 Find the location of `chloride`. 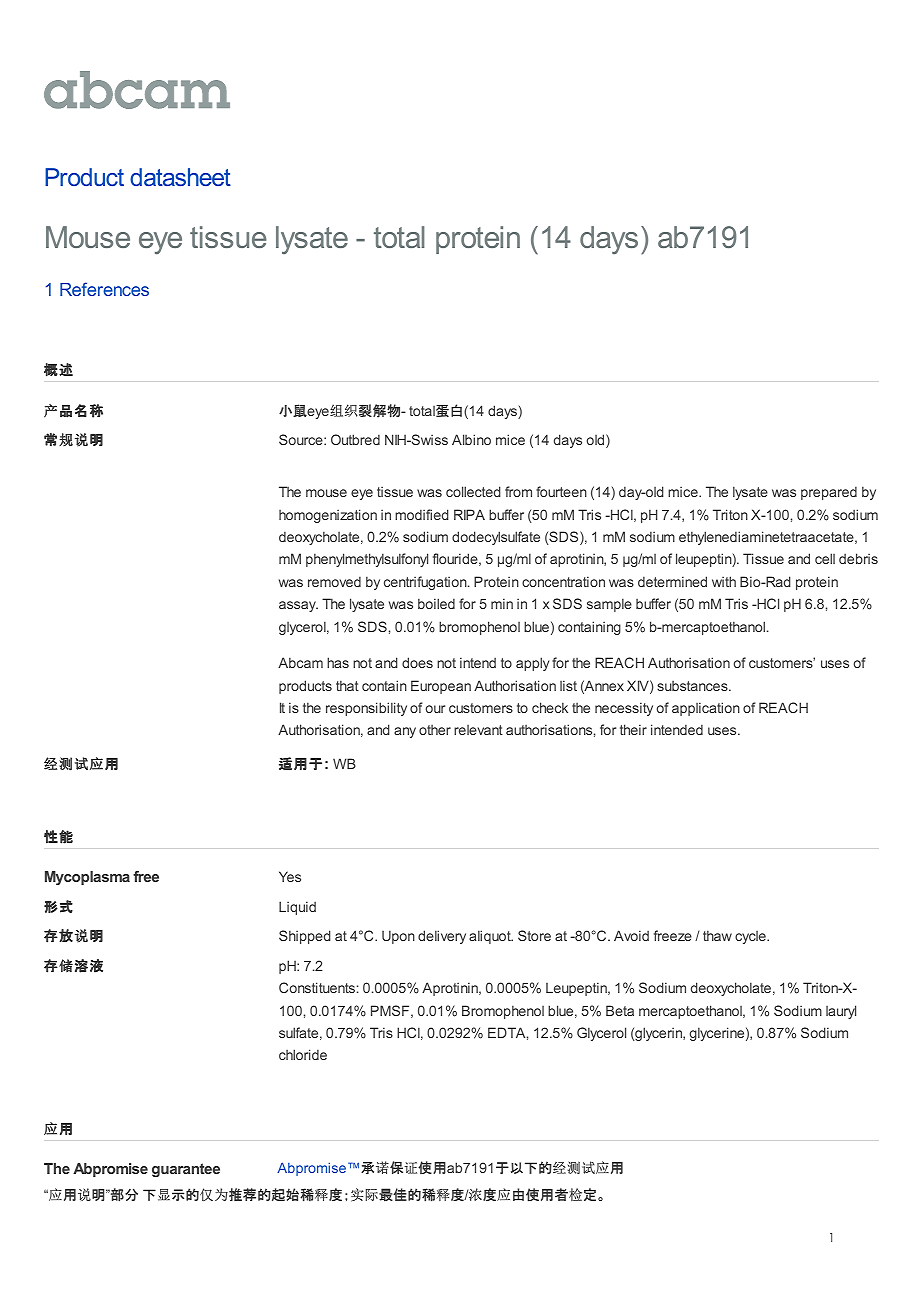

chloride is located at coordinates (303, 1054).
